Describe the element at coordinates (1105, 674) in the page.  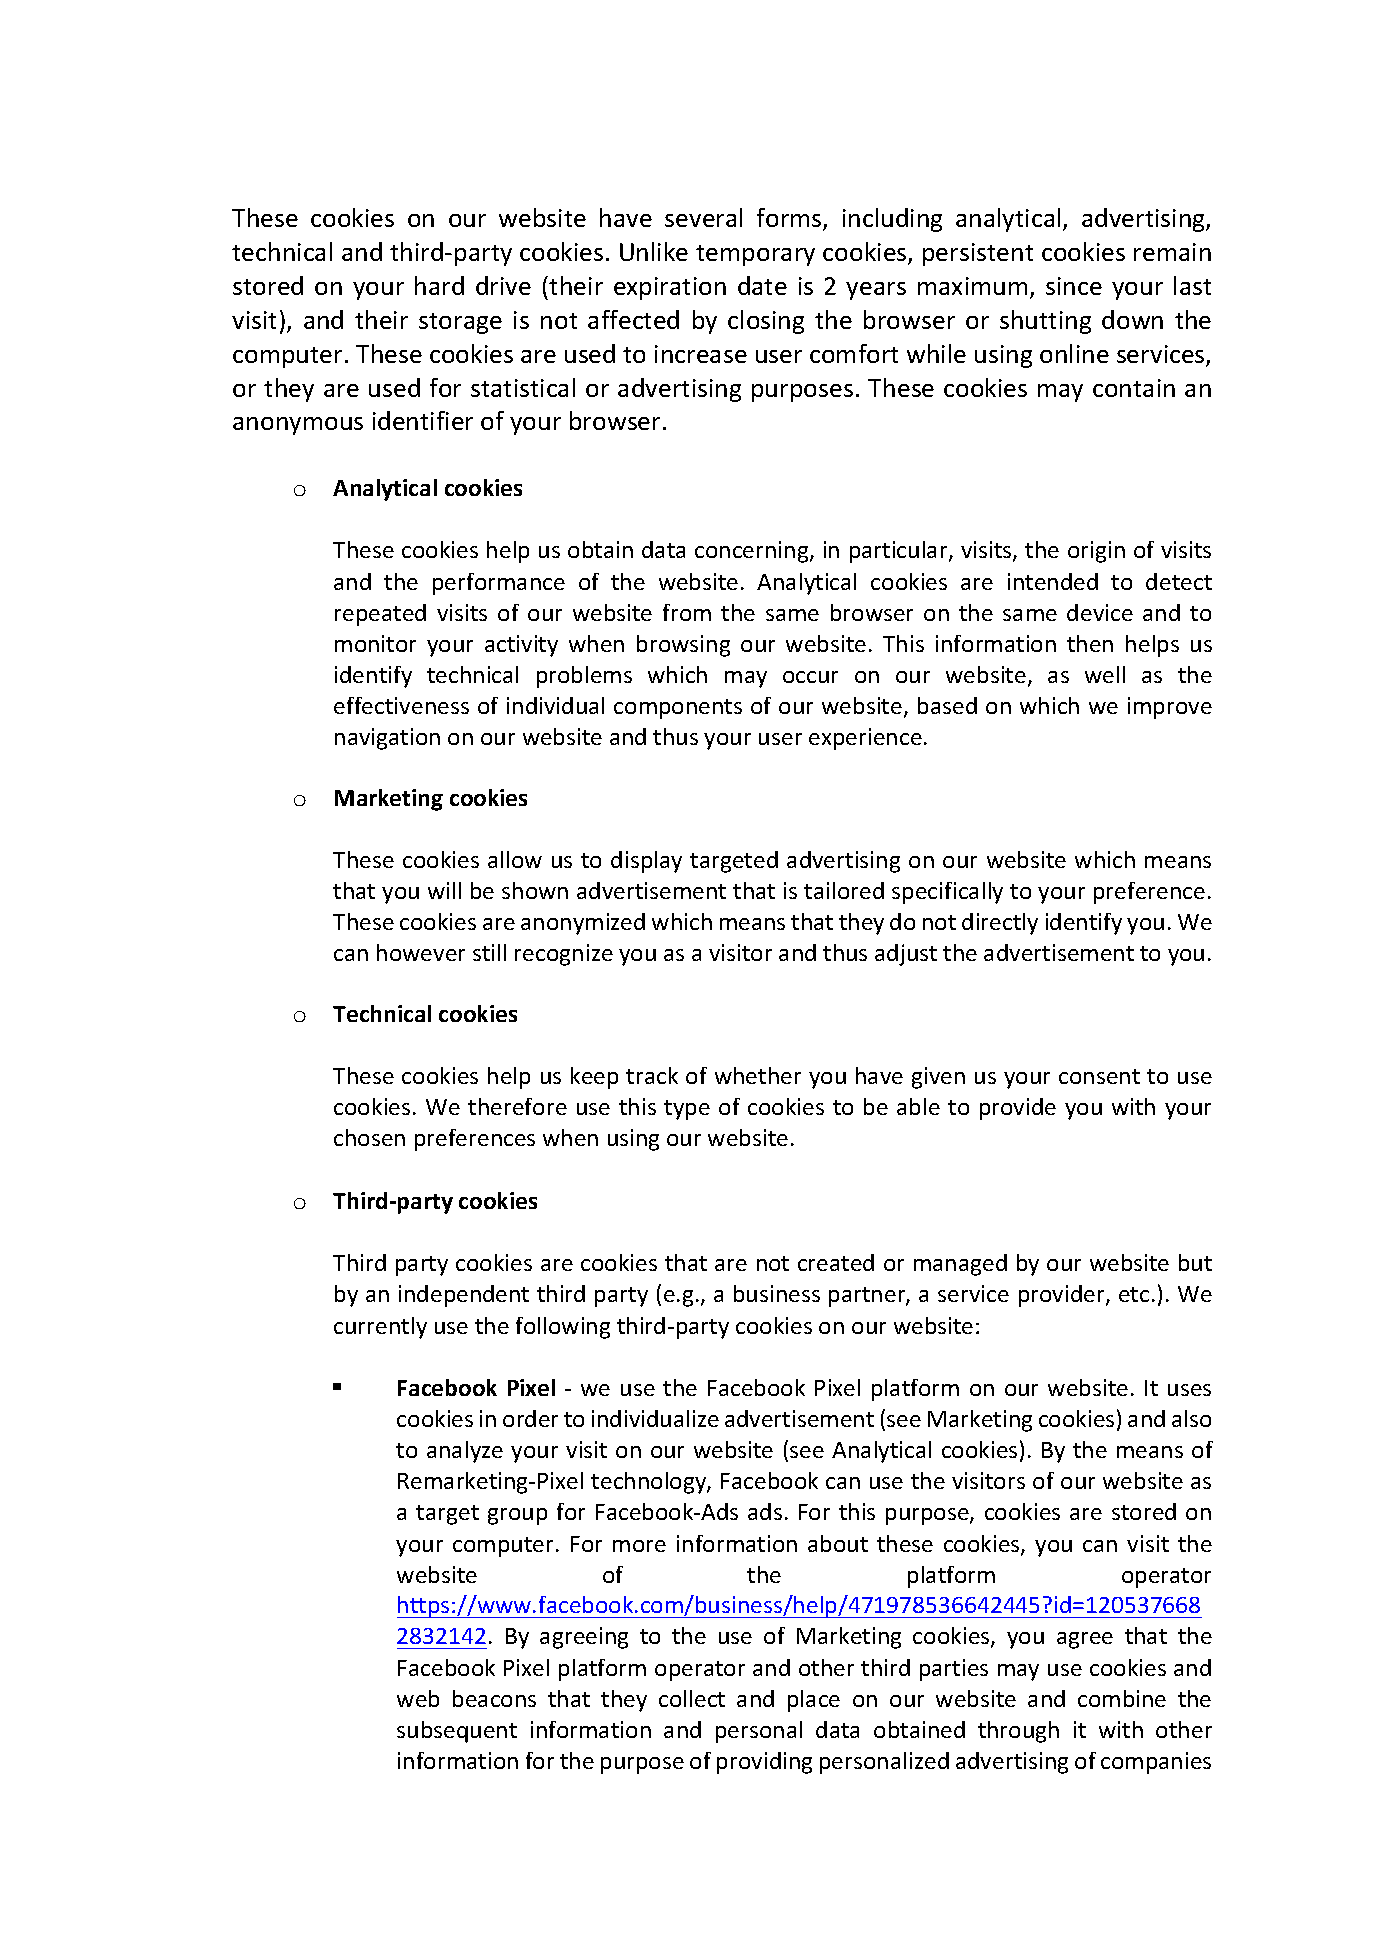
I see `well` at that location.
